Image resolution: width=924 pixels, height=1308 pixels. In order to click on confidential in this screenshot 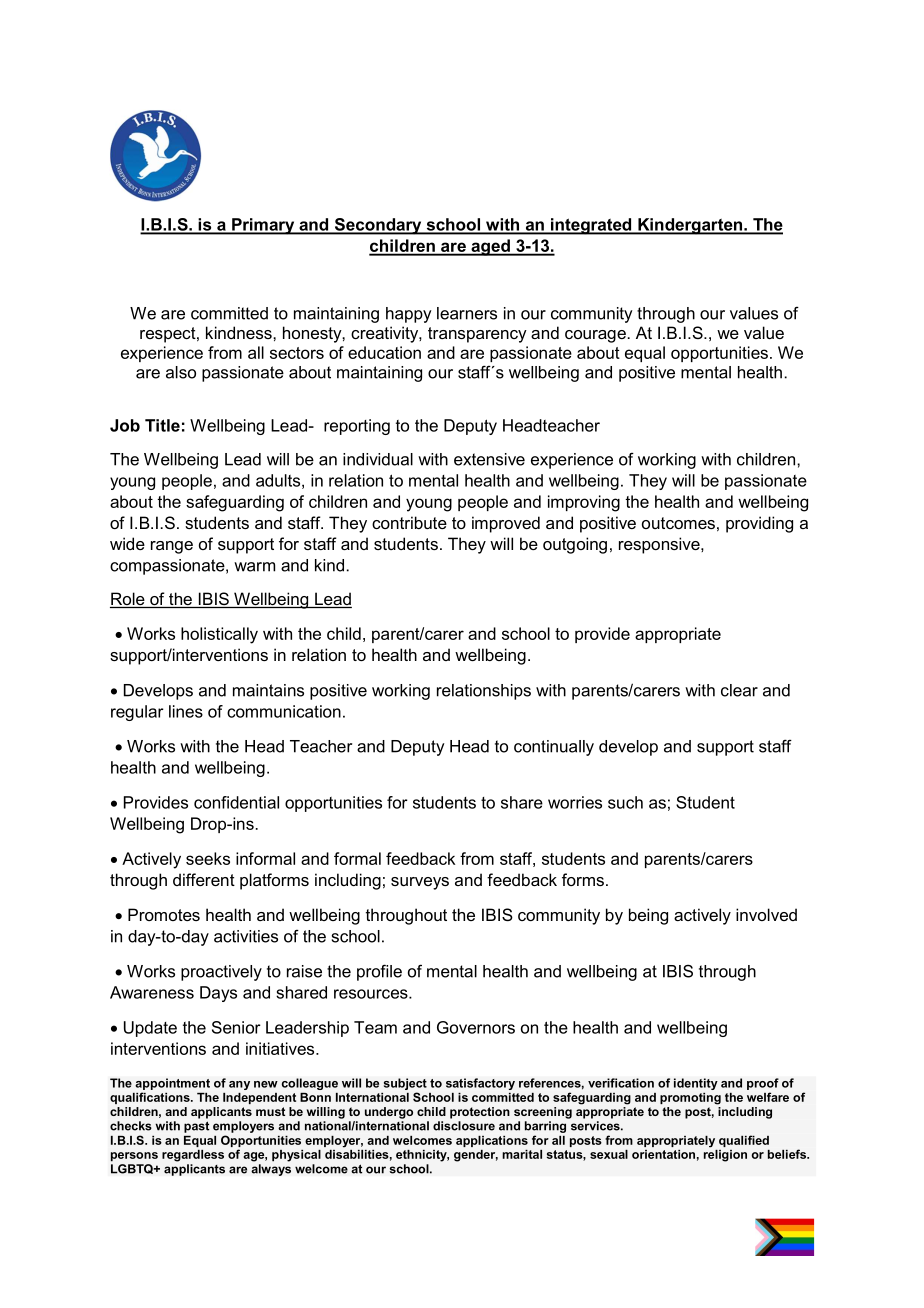, I will do `click(236, 802)`.
